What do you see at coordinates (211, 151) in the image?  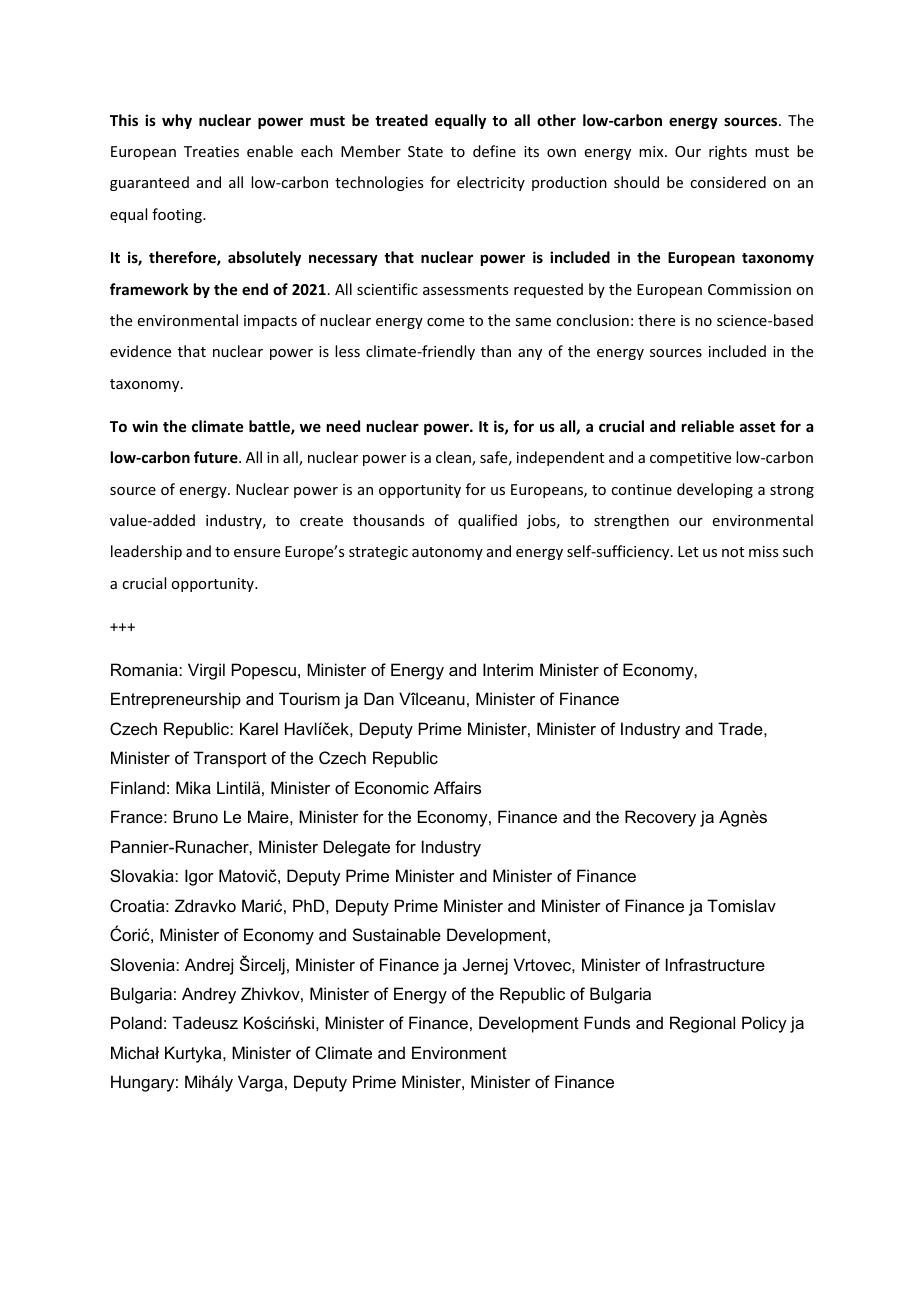 I see `Treaties` at bounding box center [211, 151].
